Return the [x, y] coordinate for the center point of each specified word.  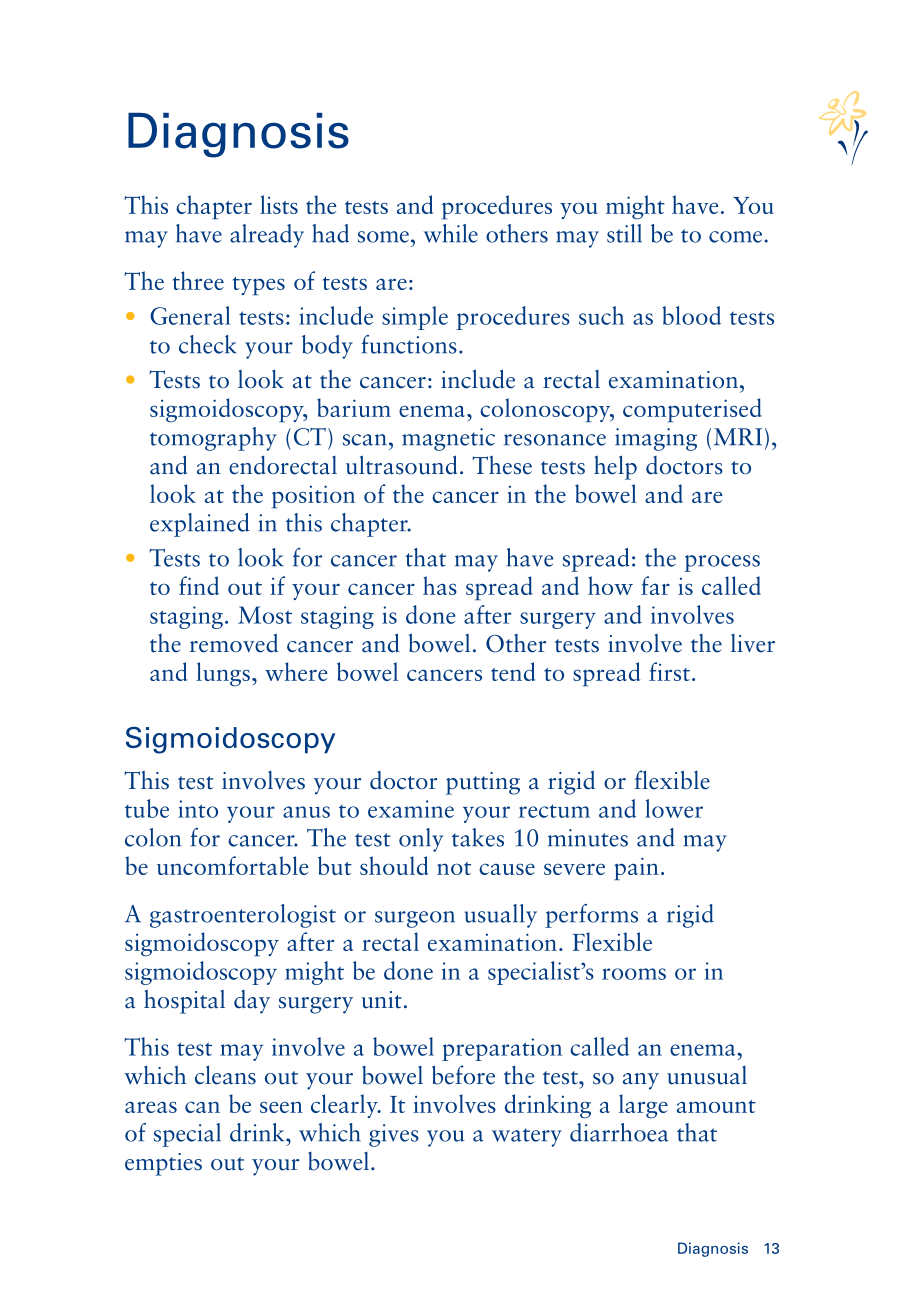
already [267, 236]
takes [478, 837]
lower [674, 808]
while [451, 233]
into [198, 809]
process [722, 563]
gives [394, 1135]
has [440, 585]
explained [200, 525]
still [624, 233]
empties [163, 1164]
